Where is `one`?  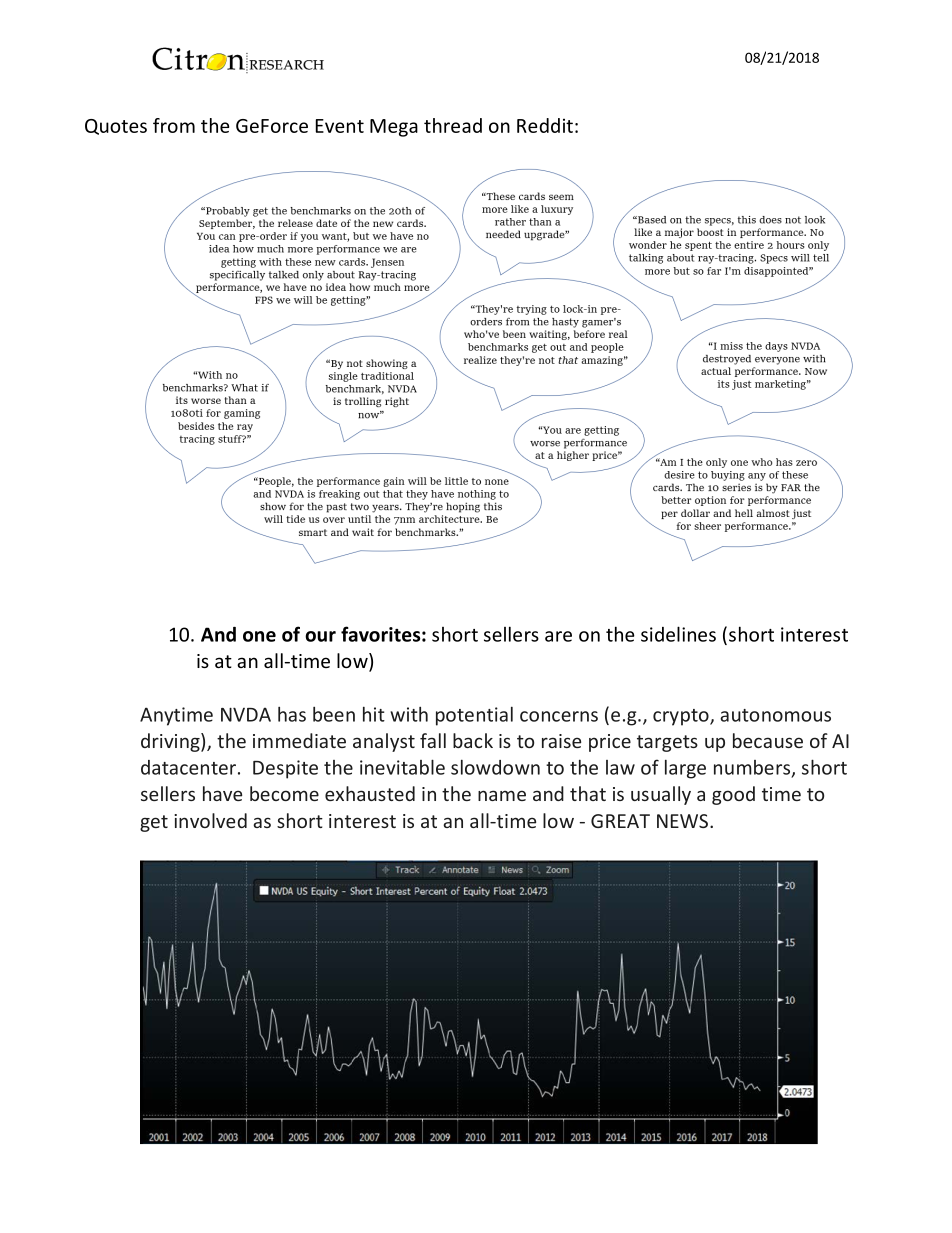 one is located at coordinates (259, 636).
